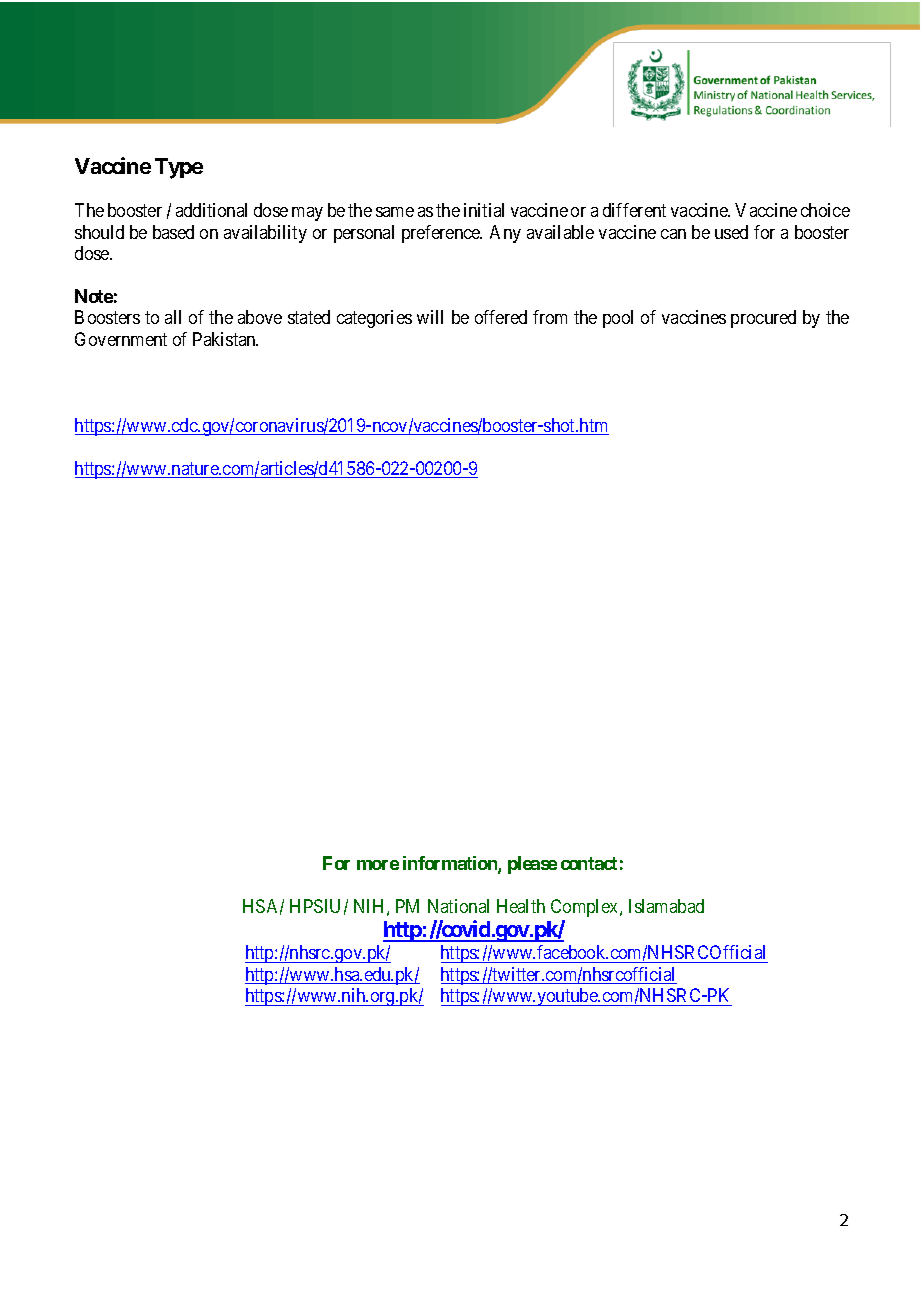  I want to click on pool, so click(618, 319).
